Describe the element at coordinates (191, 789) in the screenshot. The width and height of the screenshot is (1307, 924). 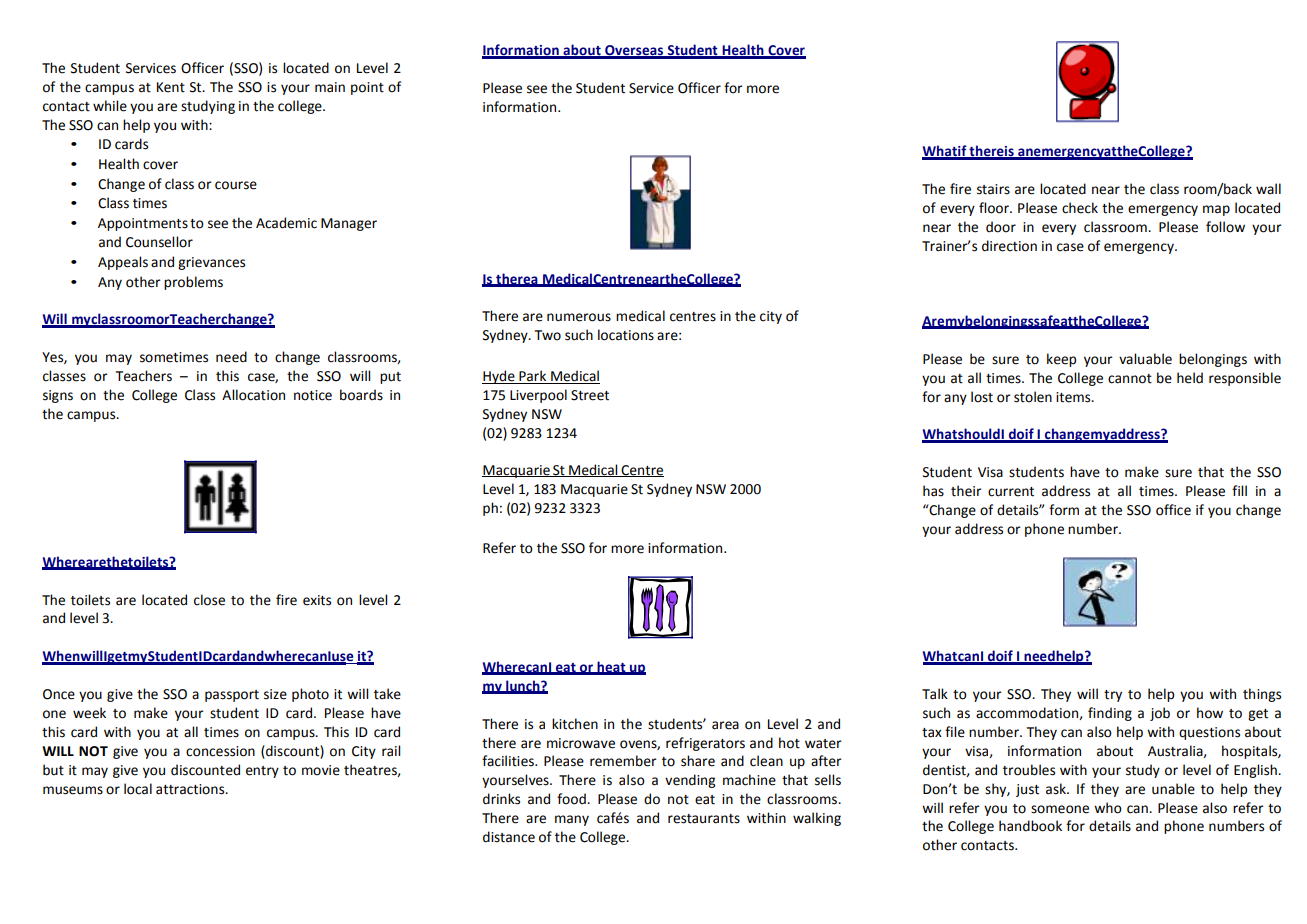
I see `attractions` at that location.
